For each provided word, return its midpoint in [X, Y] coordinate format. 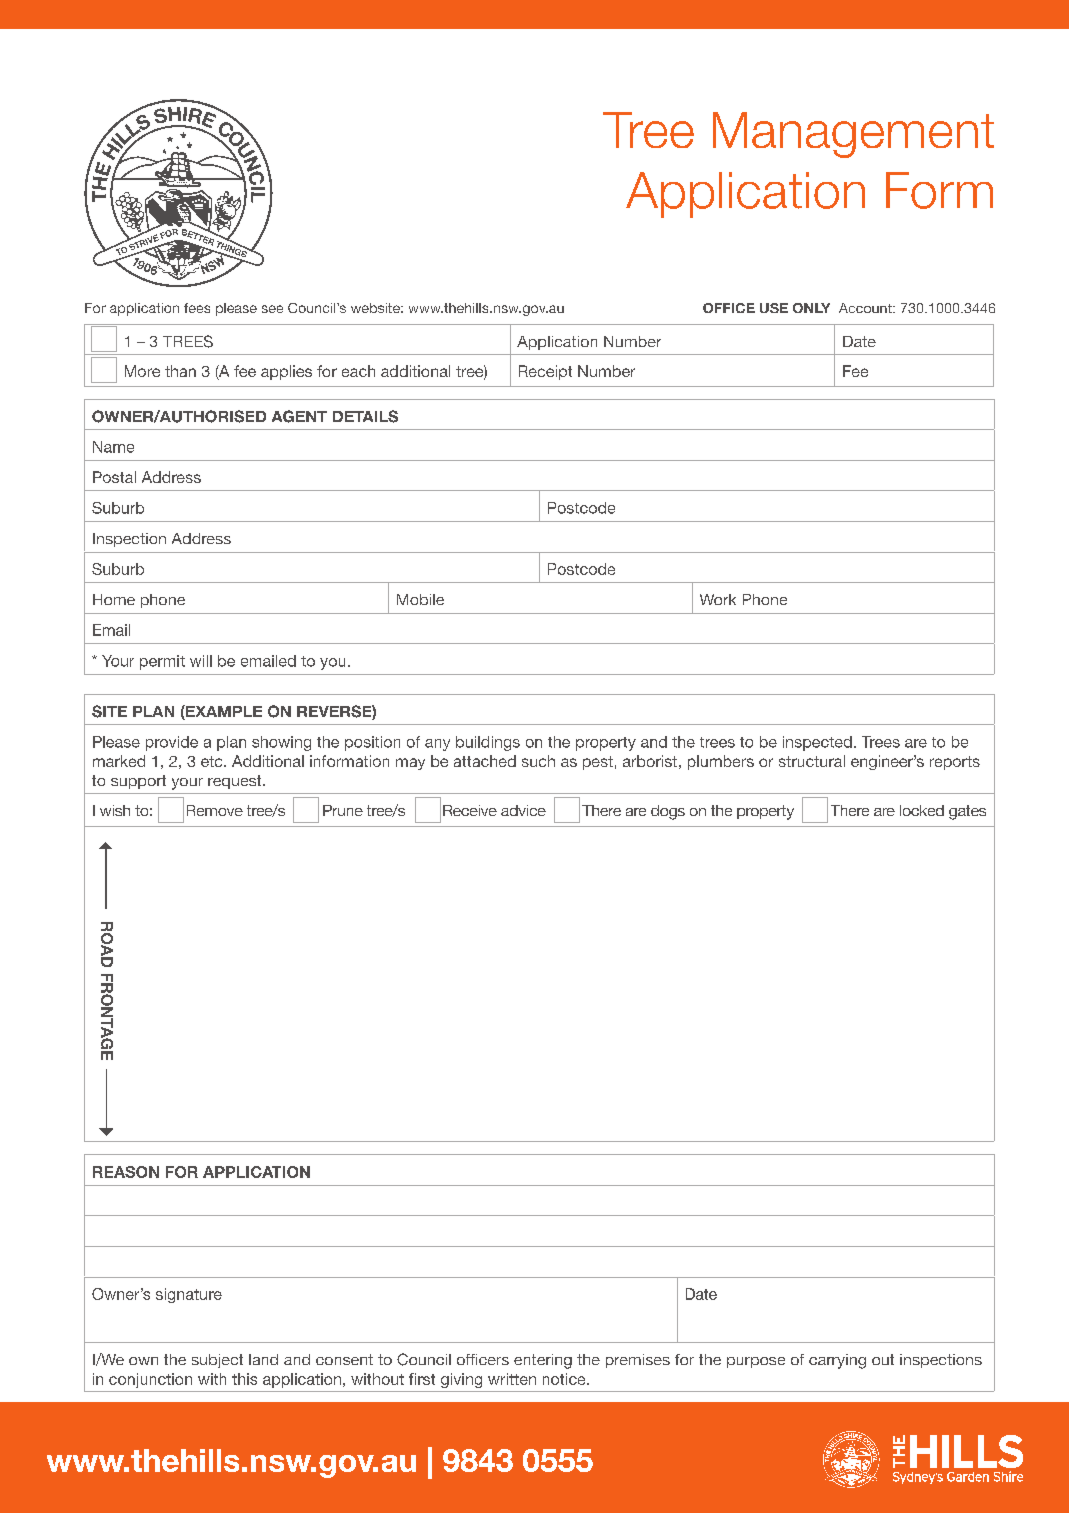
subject [217, 1361]
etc [213, 761]
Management [853, 135]
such [538, 761]
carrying [837, 1361]
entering [543, 1361]
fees [197, 308]
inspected [817, 743]
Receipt [545, 372]
